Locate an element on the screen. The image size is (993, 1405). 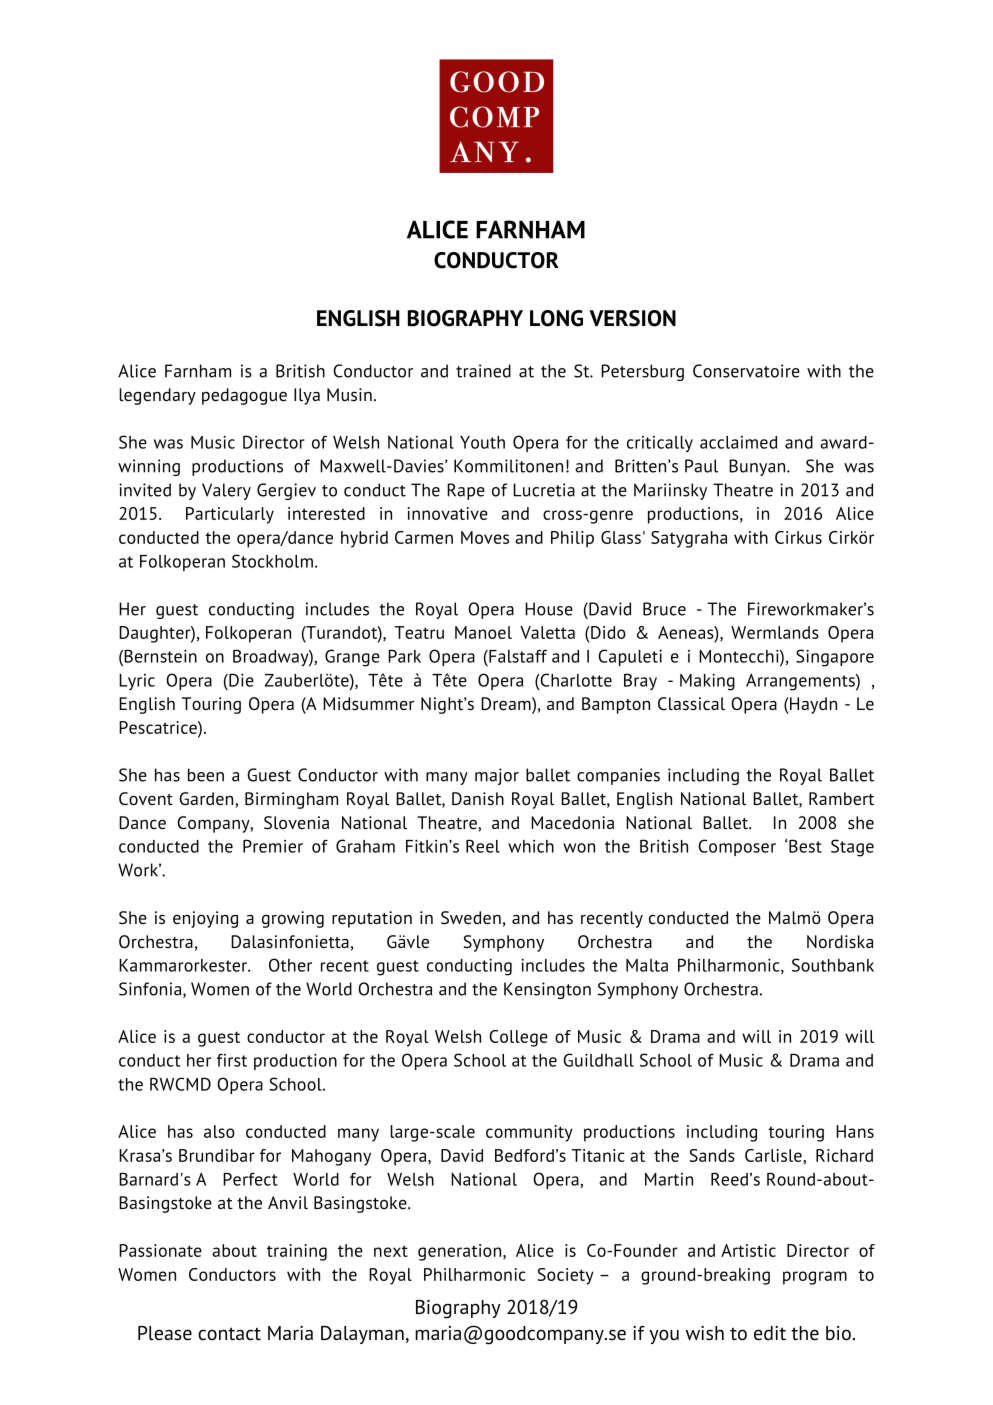
contact is located at coordinates (229, 1334).
